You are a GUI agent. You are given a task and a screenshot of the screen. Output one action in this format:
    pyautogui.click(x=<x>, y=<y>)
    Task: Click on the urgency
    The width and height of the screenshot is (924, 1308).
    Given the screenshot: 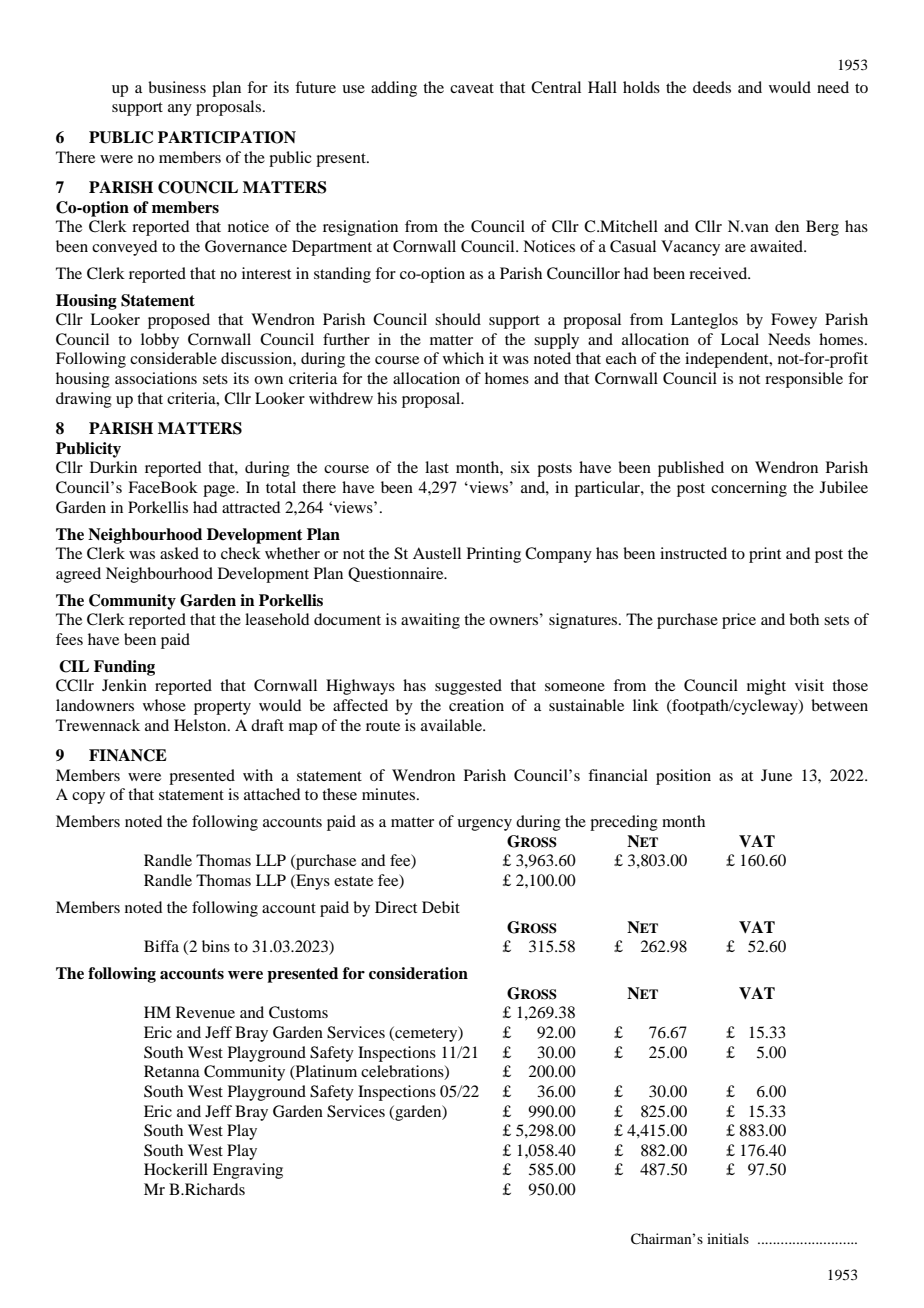 What is the action you would take?
    pyautogui.click(x=484, y=825)
